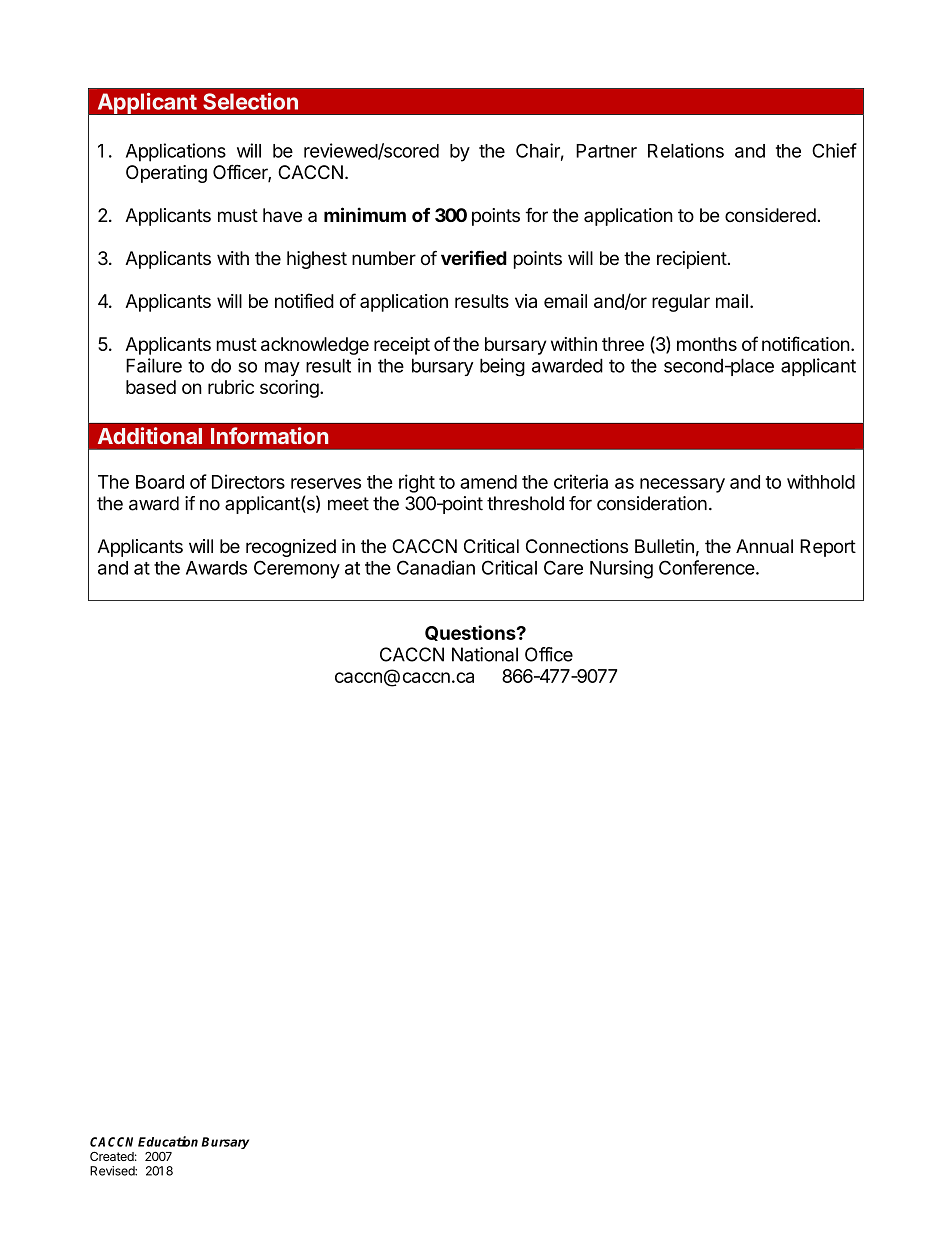 The image size is (952, 1233). Describe the element at coordinates (621, 569) in the page. I see `Nursing` at that location.
